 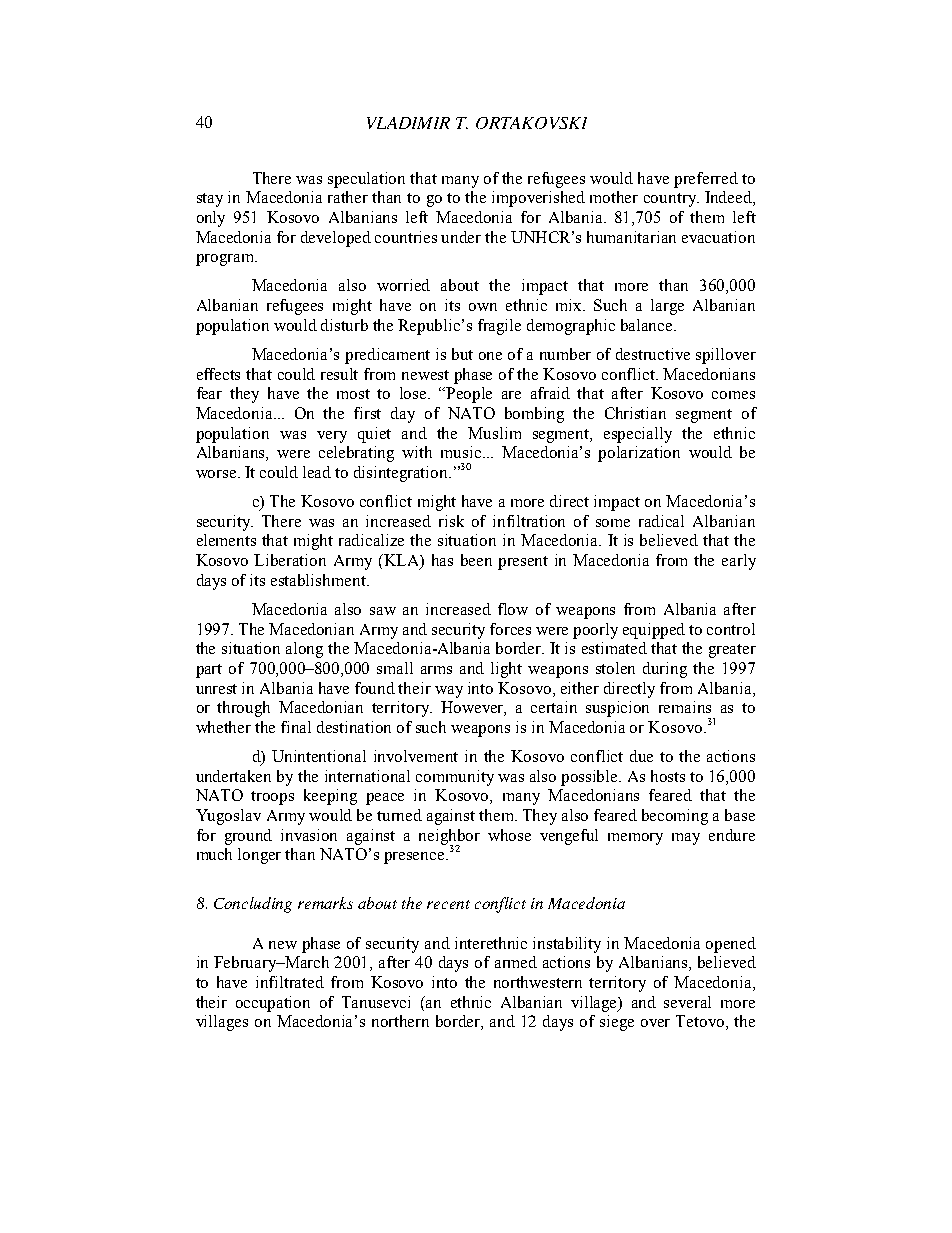 I want to click on community, so click(x=455, y=778).
